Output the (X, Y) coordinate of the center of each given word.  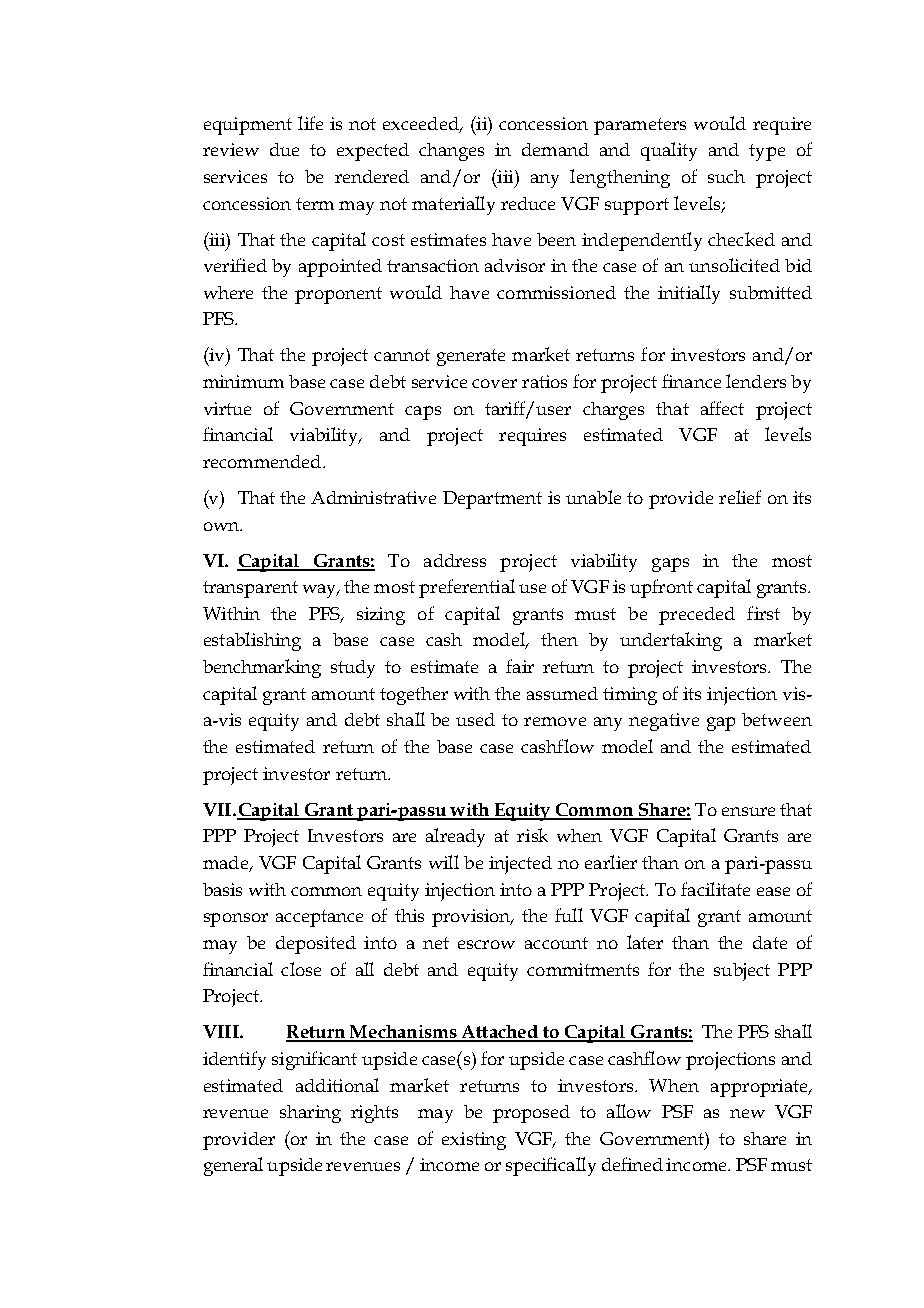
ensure (748, 811)
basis (222, 889)
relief (740, 497)
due (284, 149)
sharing (310, 1114)
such (726, 176)
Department (492, 500)
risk (532, 835)
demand (555, 149)
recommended (263, 461)
